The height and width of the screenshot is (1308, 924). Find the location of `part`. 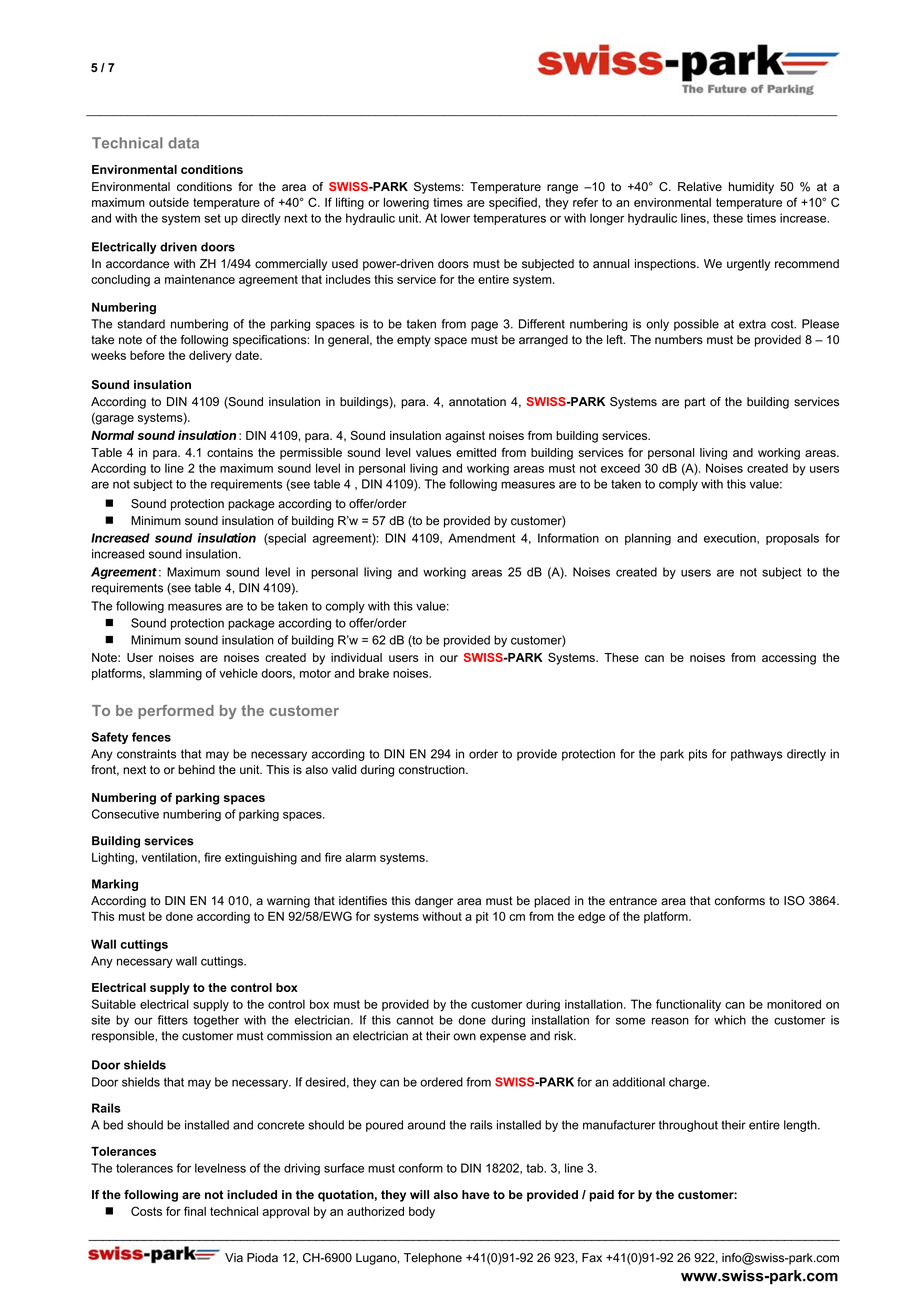

part is located at coordinates (695, 403).
